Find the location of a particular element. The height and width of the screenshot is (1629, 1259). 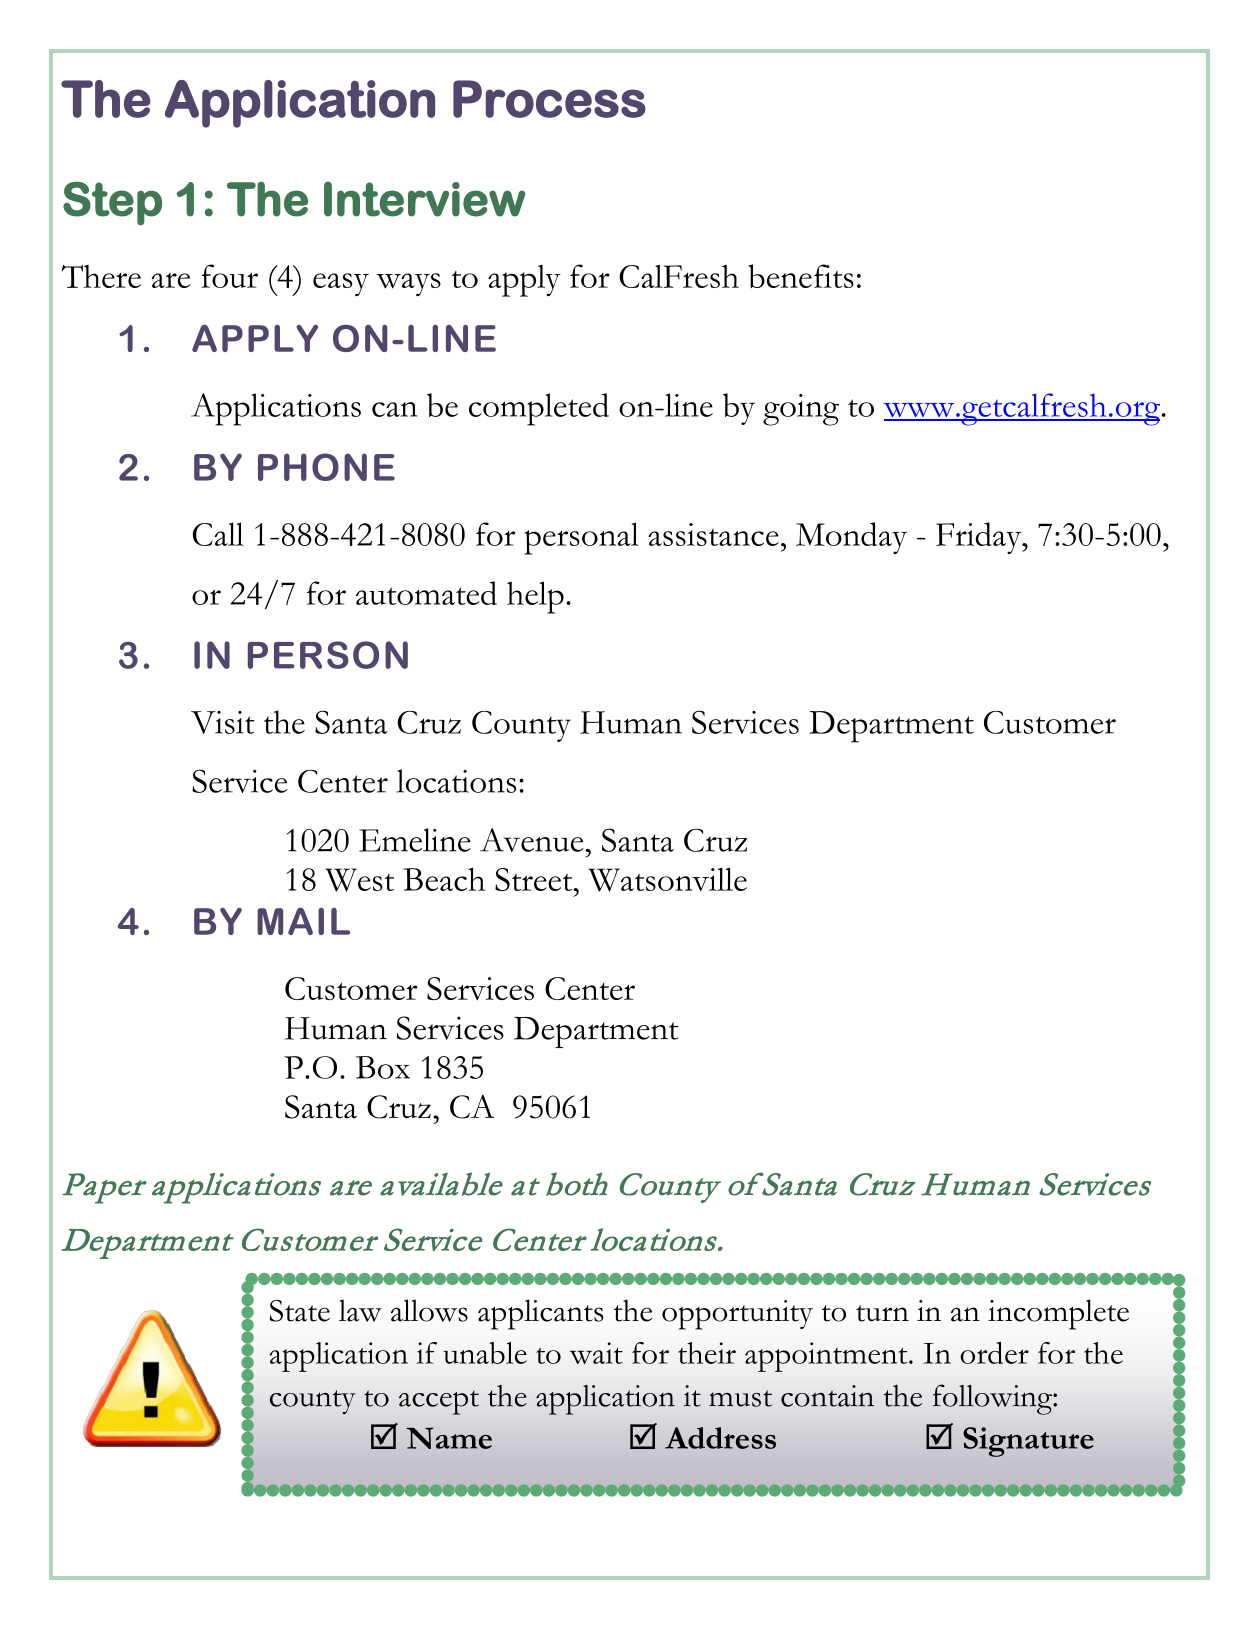

Process is located at coordinates (549, 99).
